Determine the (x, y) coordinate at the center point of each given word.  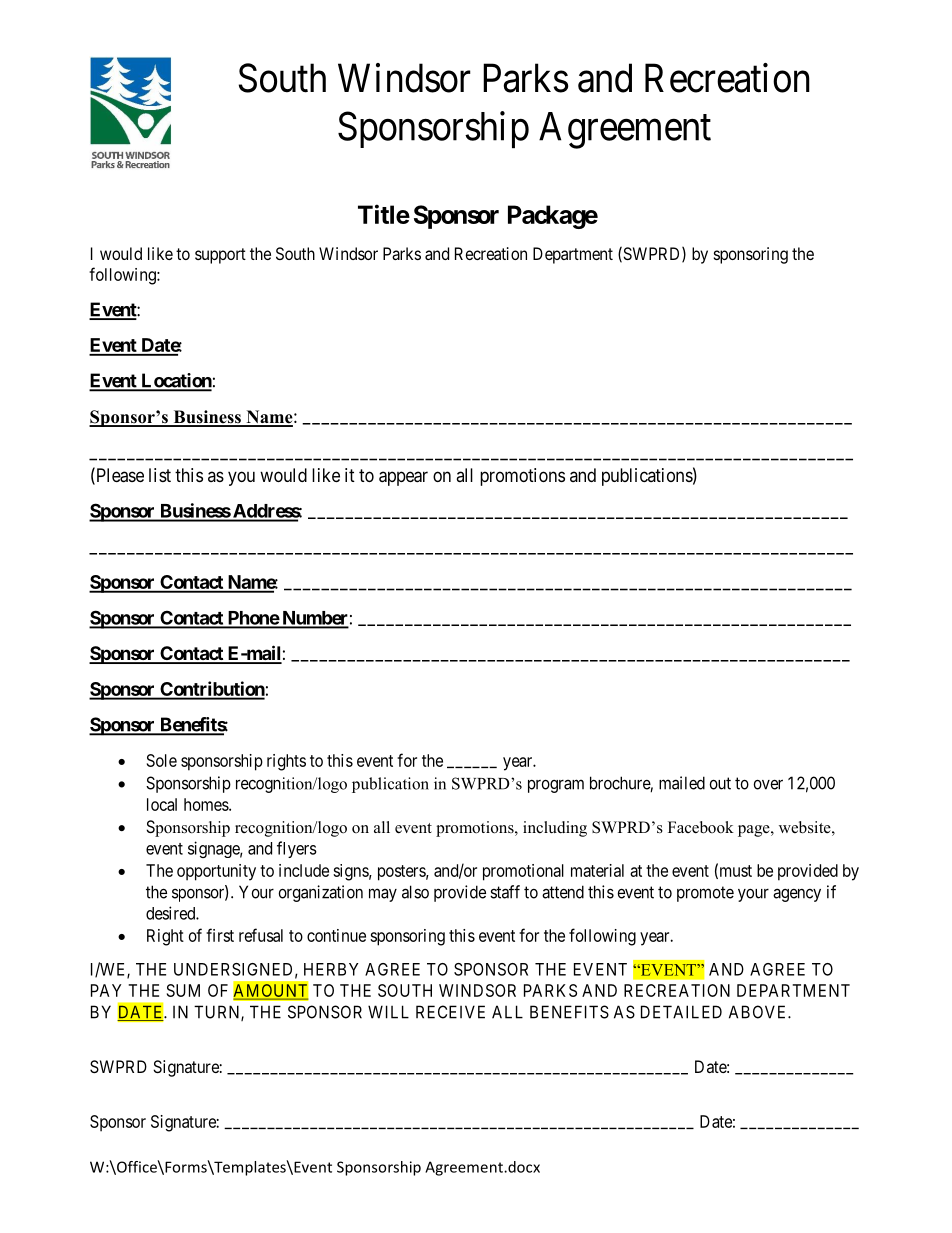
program (556, 786)
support (220, 256)
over (768, 784)
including (555, 829)
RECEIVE (450, 1012)
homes (207, 804)
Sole (162, 760)
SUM (183, 990)
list (160, 475)
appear (403, 478)
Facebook (701, 827)
